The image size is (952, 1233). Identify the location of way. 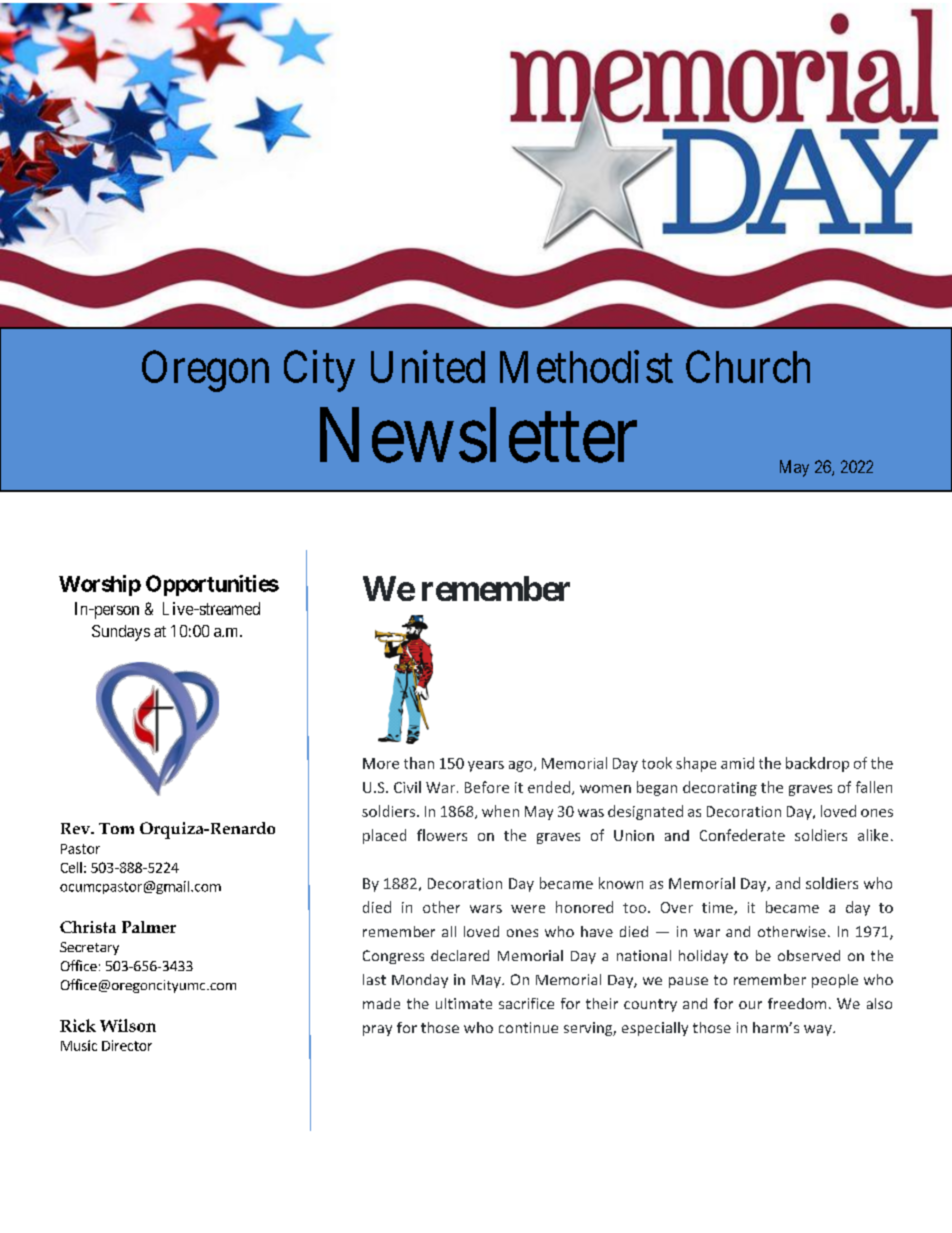
(819, 1030).
